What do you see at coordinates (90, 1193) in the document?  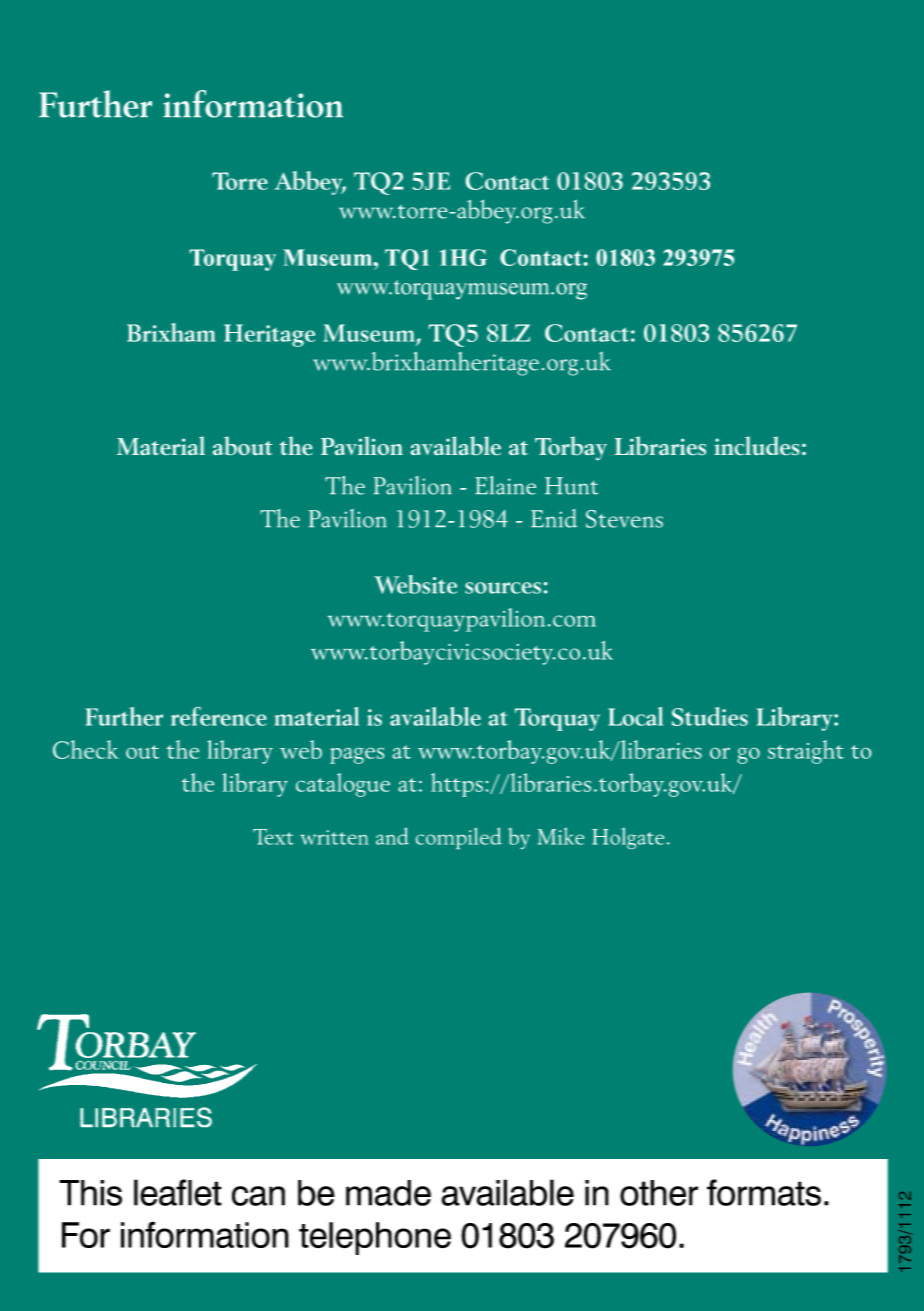 I see `This` at bounding box center [90, 1193].
